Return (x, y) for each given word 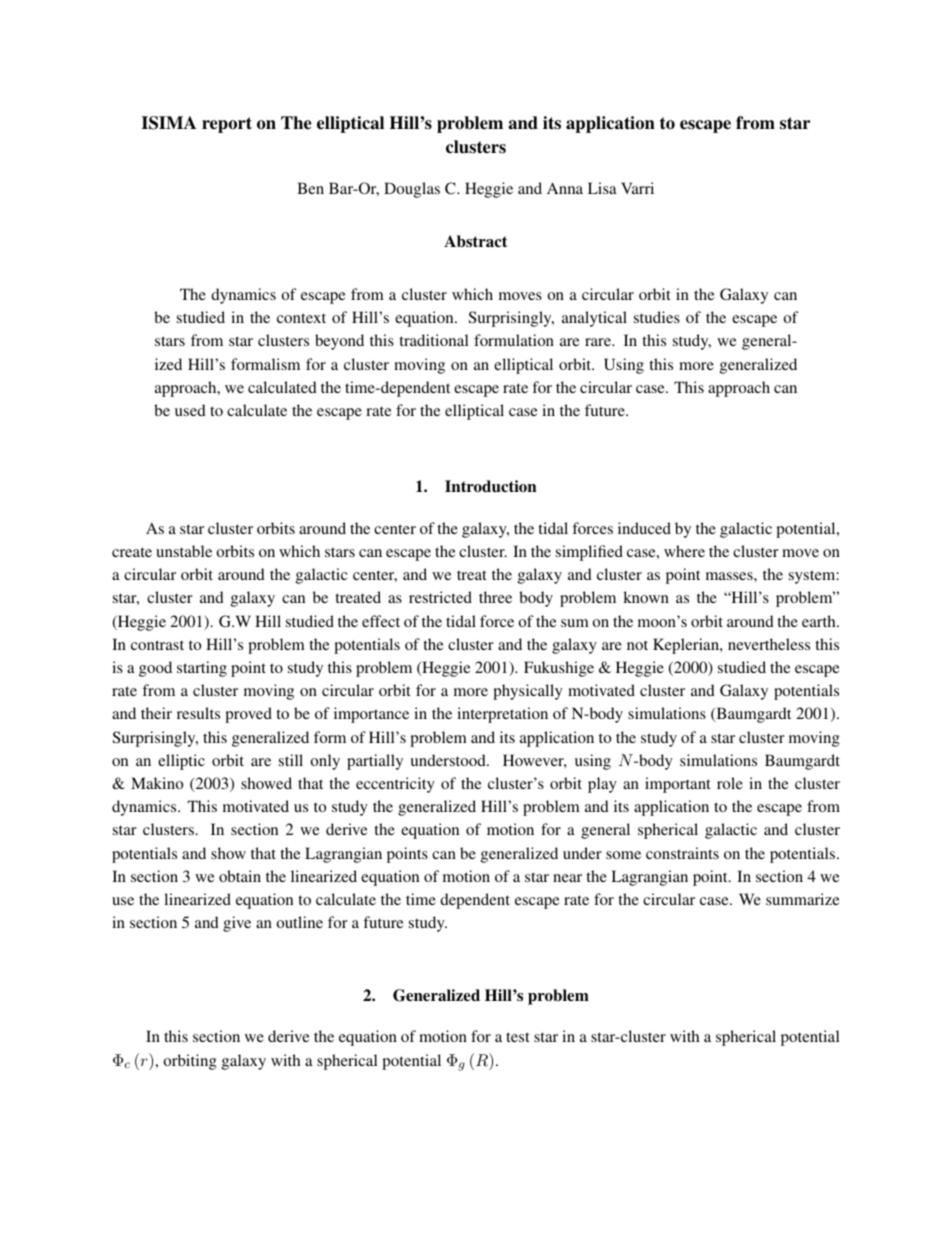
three (495, 597)
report (227, 125)
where (684, 551)
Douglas (412, 190)
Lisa (602, 188)
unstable (184, 551)
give (237, 924)
